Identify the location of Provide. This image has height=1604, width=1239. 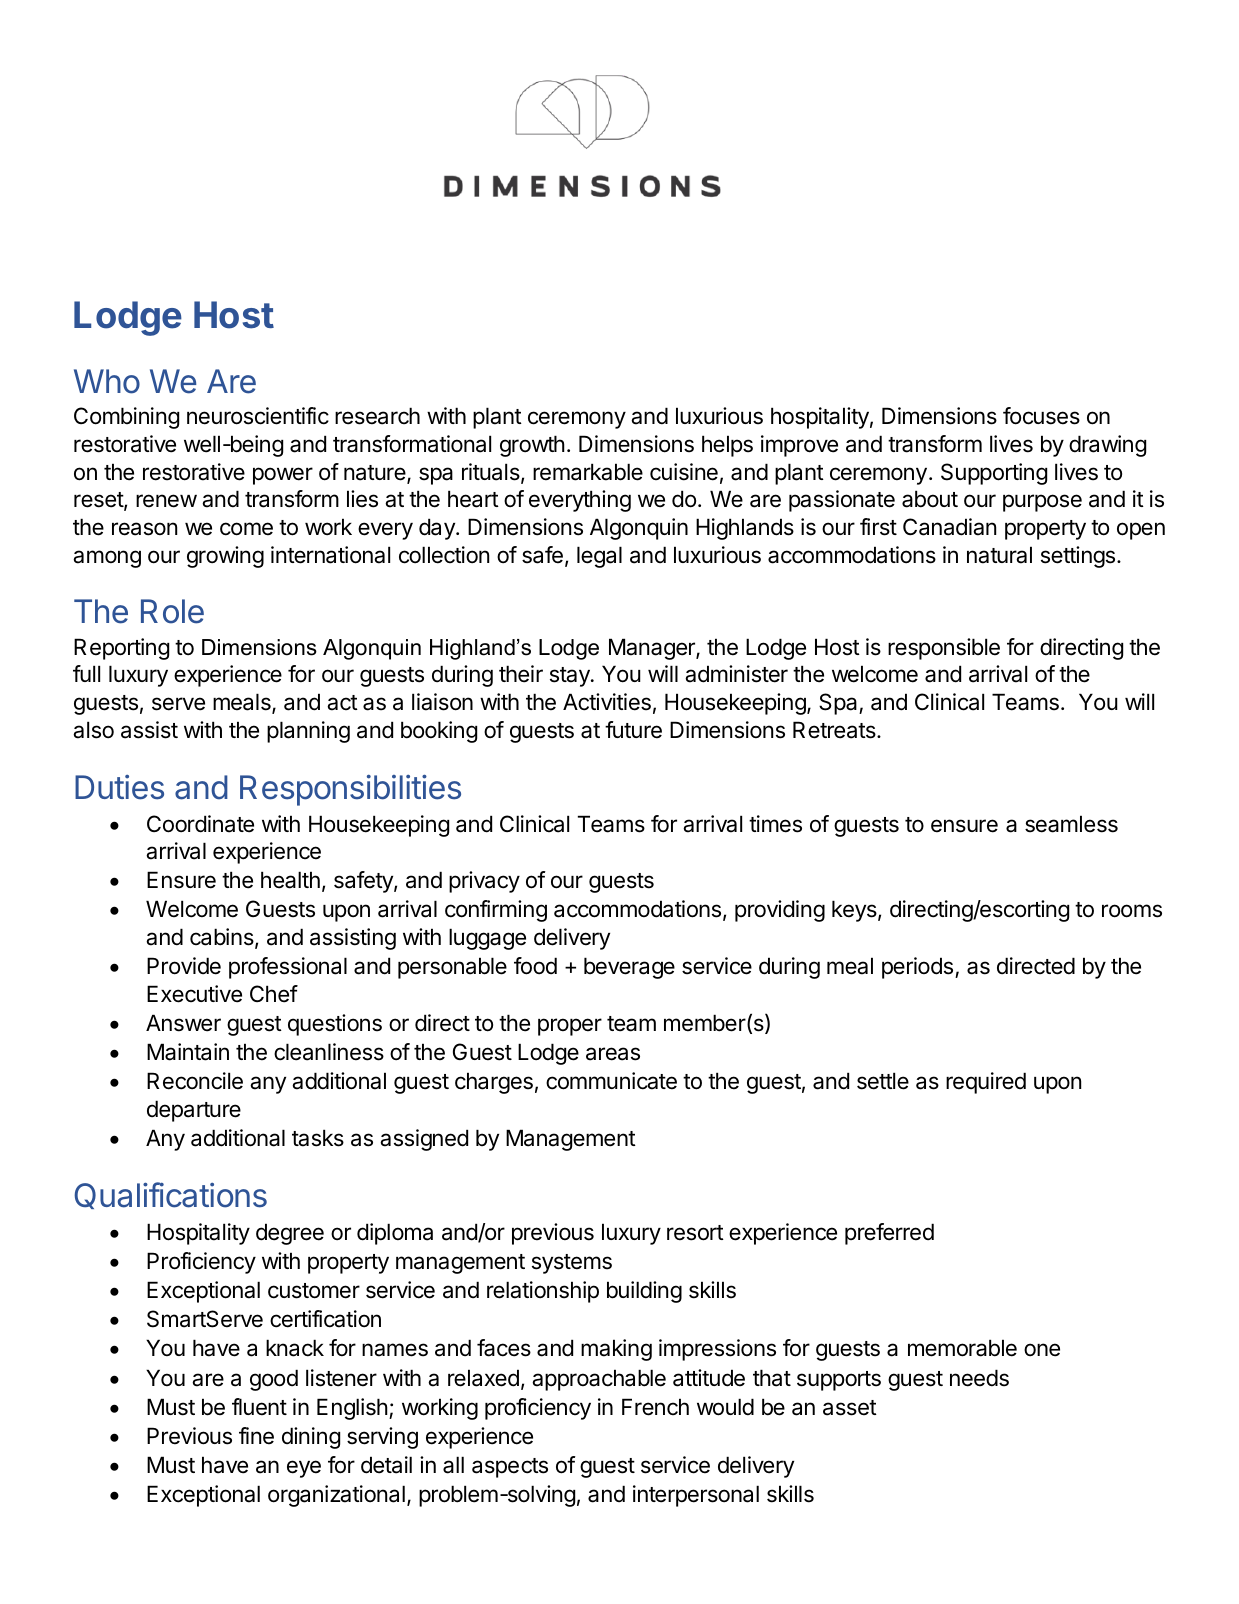
(184, 966).
